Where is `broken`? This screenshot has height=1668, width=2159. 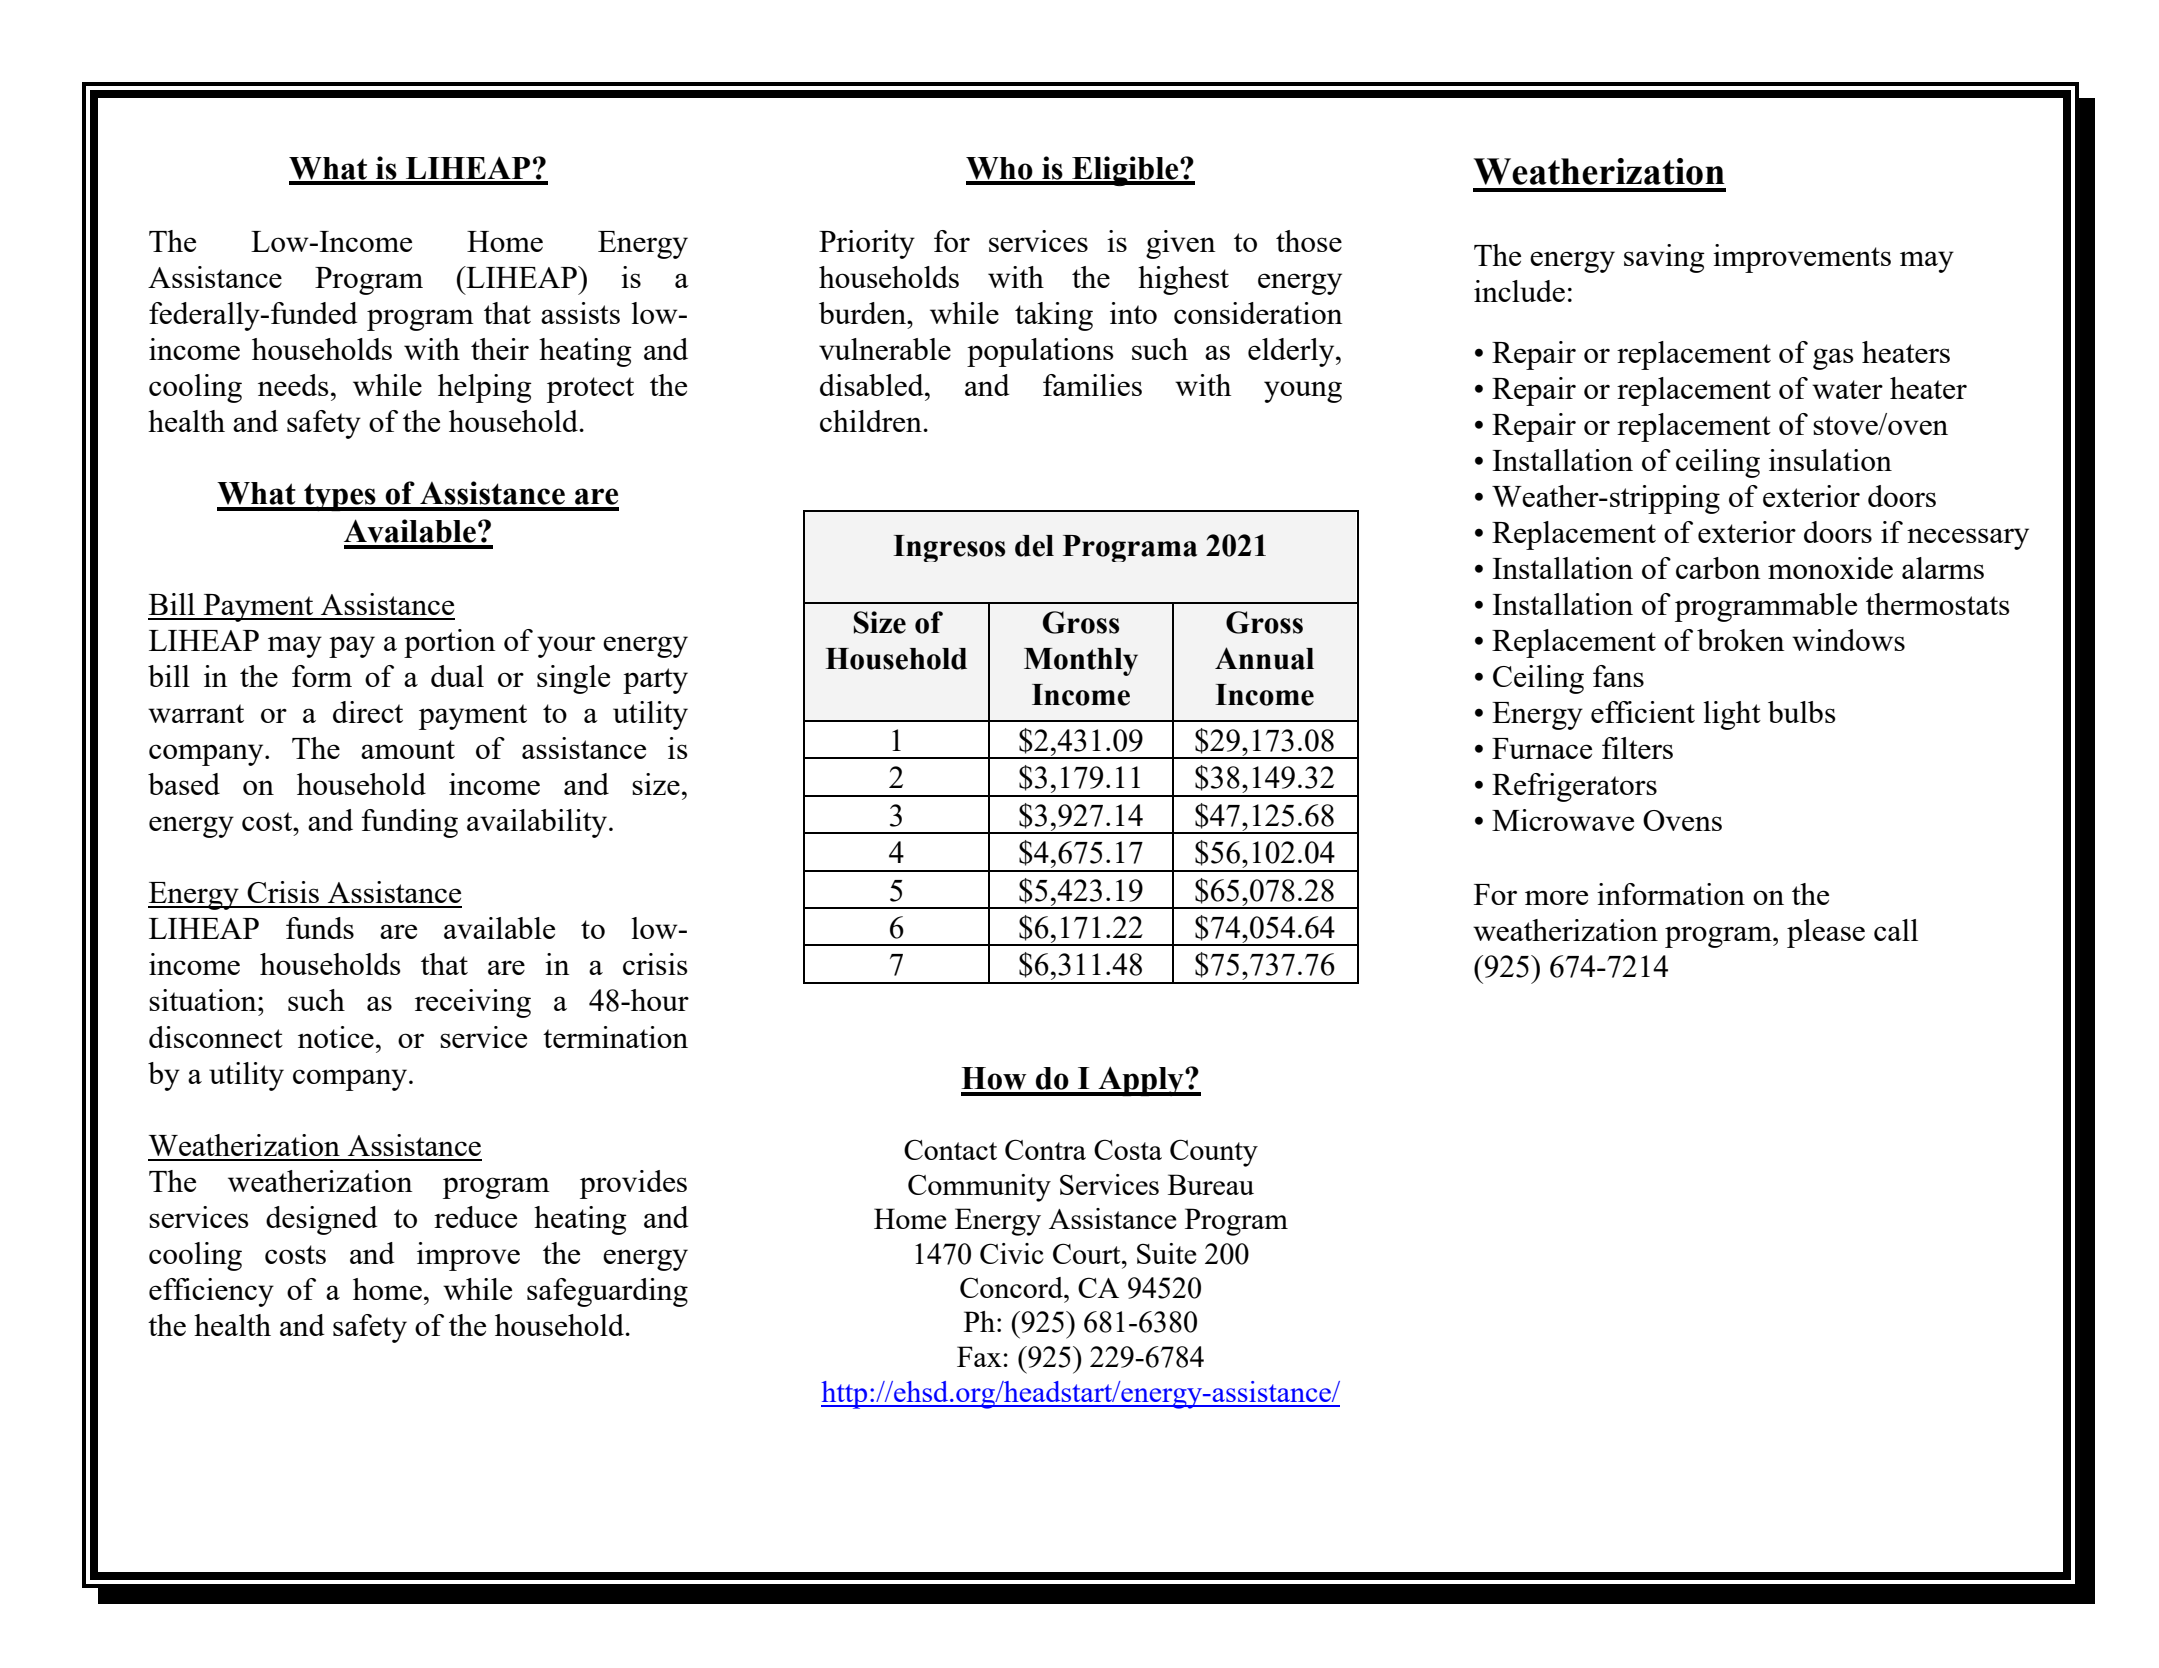
broken is located at coordinates (1741, 640).
